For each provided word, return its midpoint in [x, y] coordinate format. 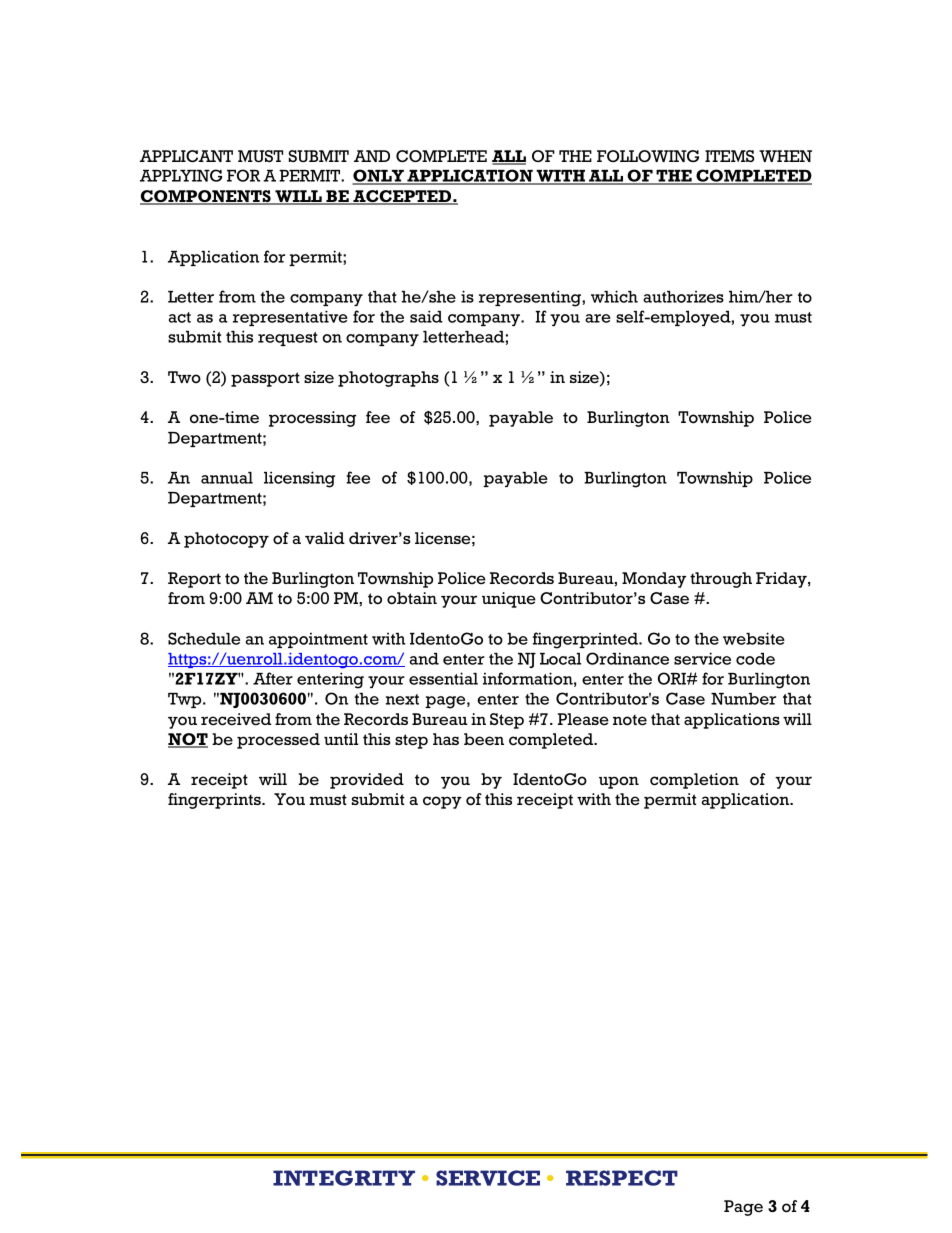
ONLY [379, 177]
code [755, 659]
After [273, 678]
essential [443, 678]
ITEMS [729, 156]
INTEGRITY [344, 1178]
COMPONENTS [206, 197]
